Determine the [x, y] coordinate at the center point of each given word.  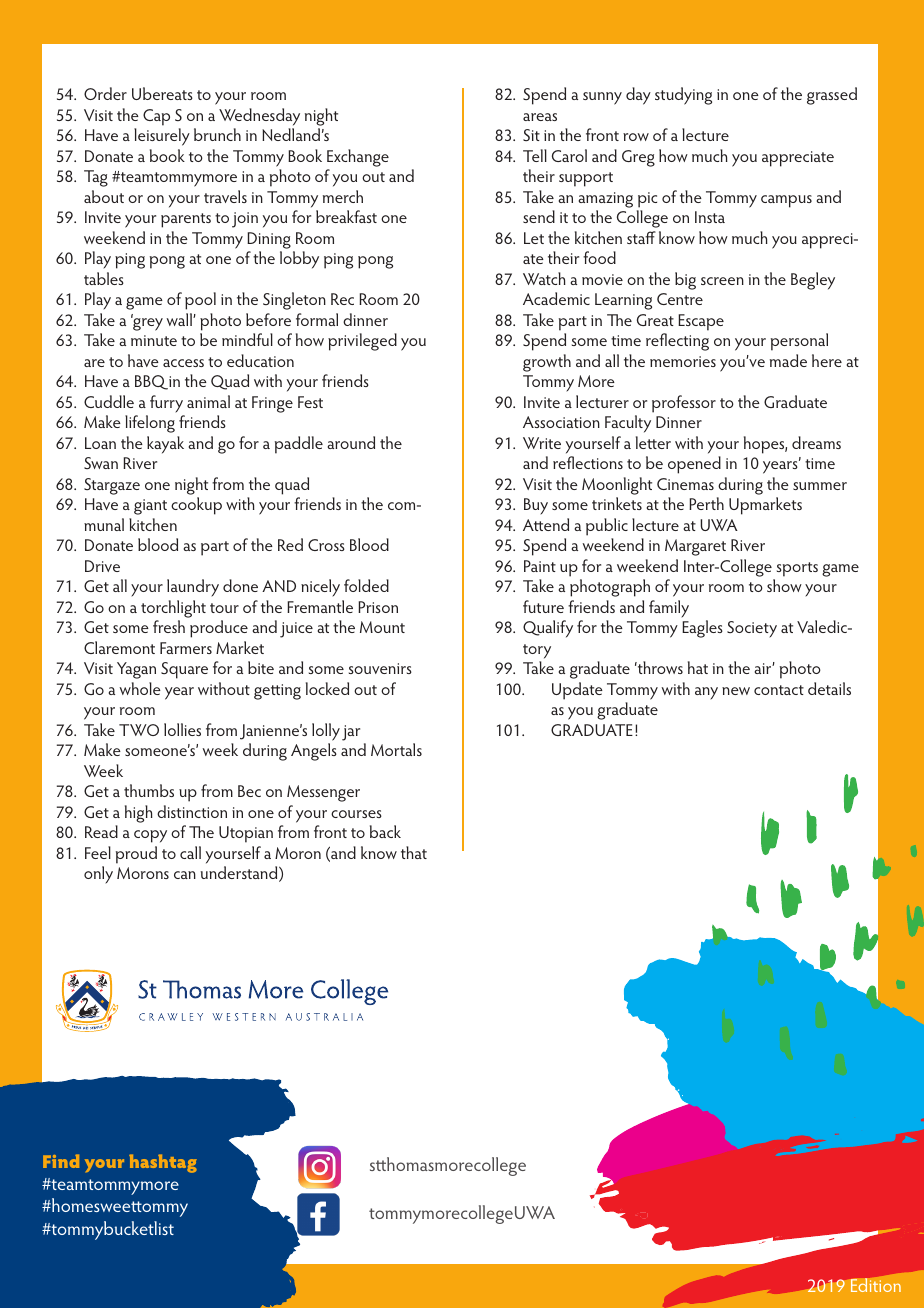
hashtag [163, 1163]
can [185, 875]
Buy [536, 506]
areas [540, 117]
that [414, 852]
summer [820, 486]
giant [150, 507]
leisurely [162, 137]
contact [779, 690]
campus [786, 201]
